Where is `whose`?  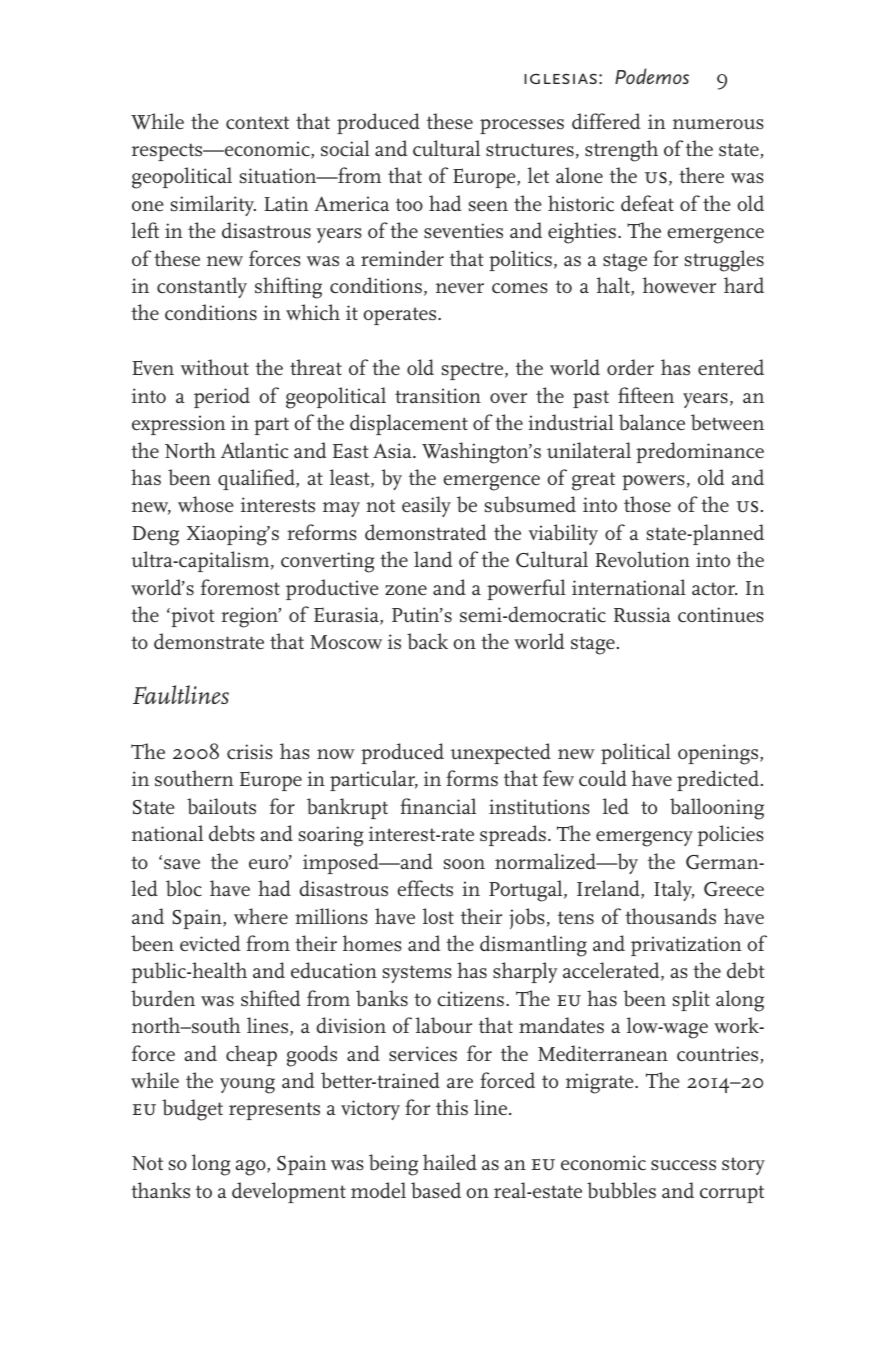 whose is located at coordinates (205, 504).
